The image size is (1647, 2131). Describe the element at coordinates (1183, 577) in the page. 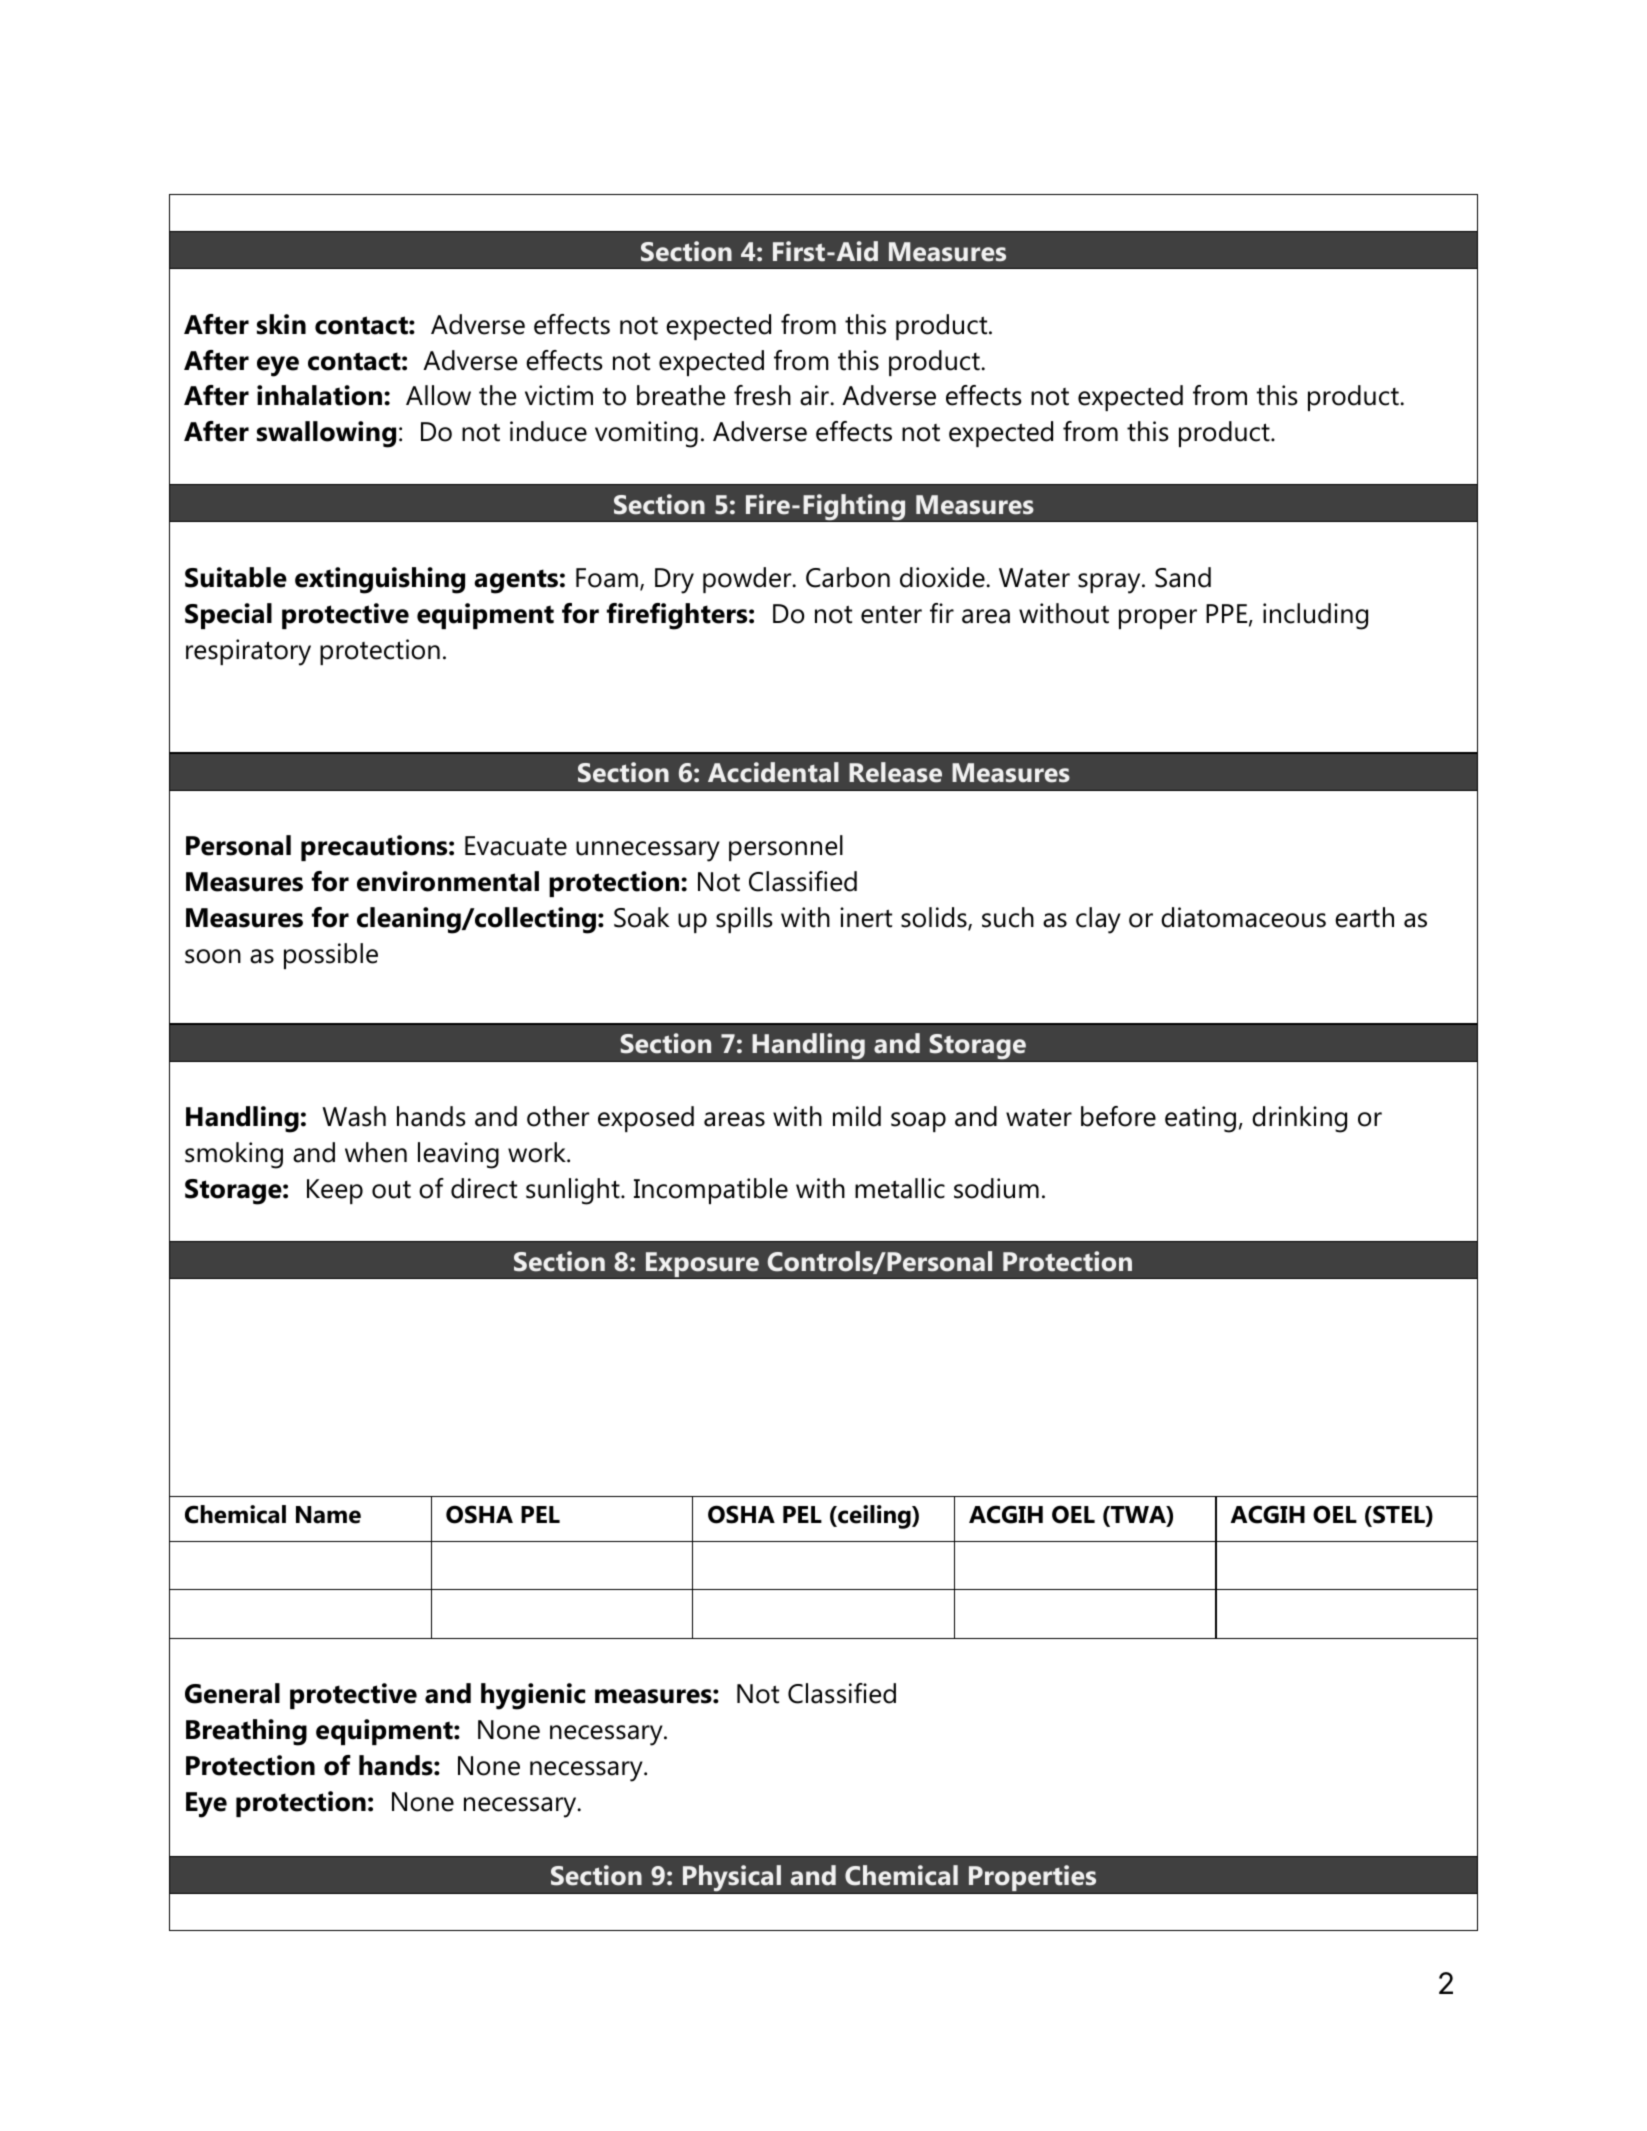

I see `Sand` at that location.
